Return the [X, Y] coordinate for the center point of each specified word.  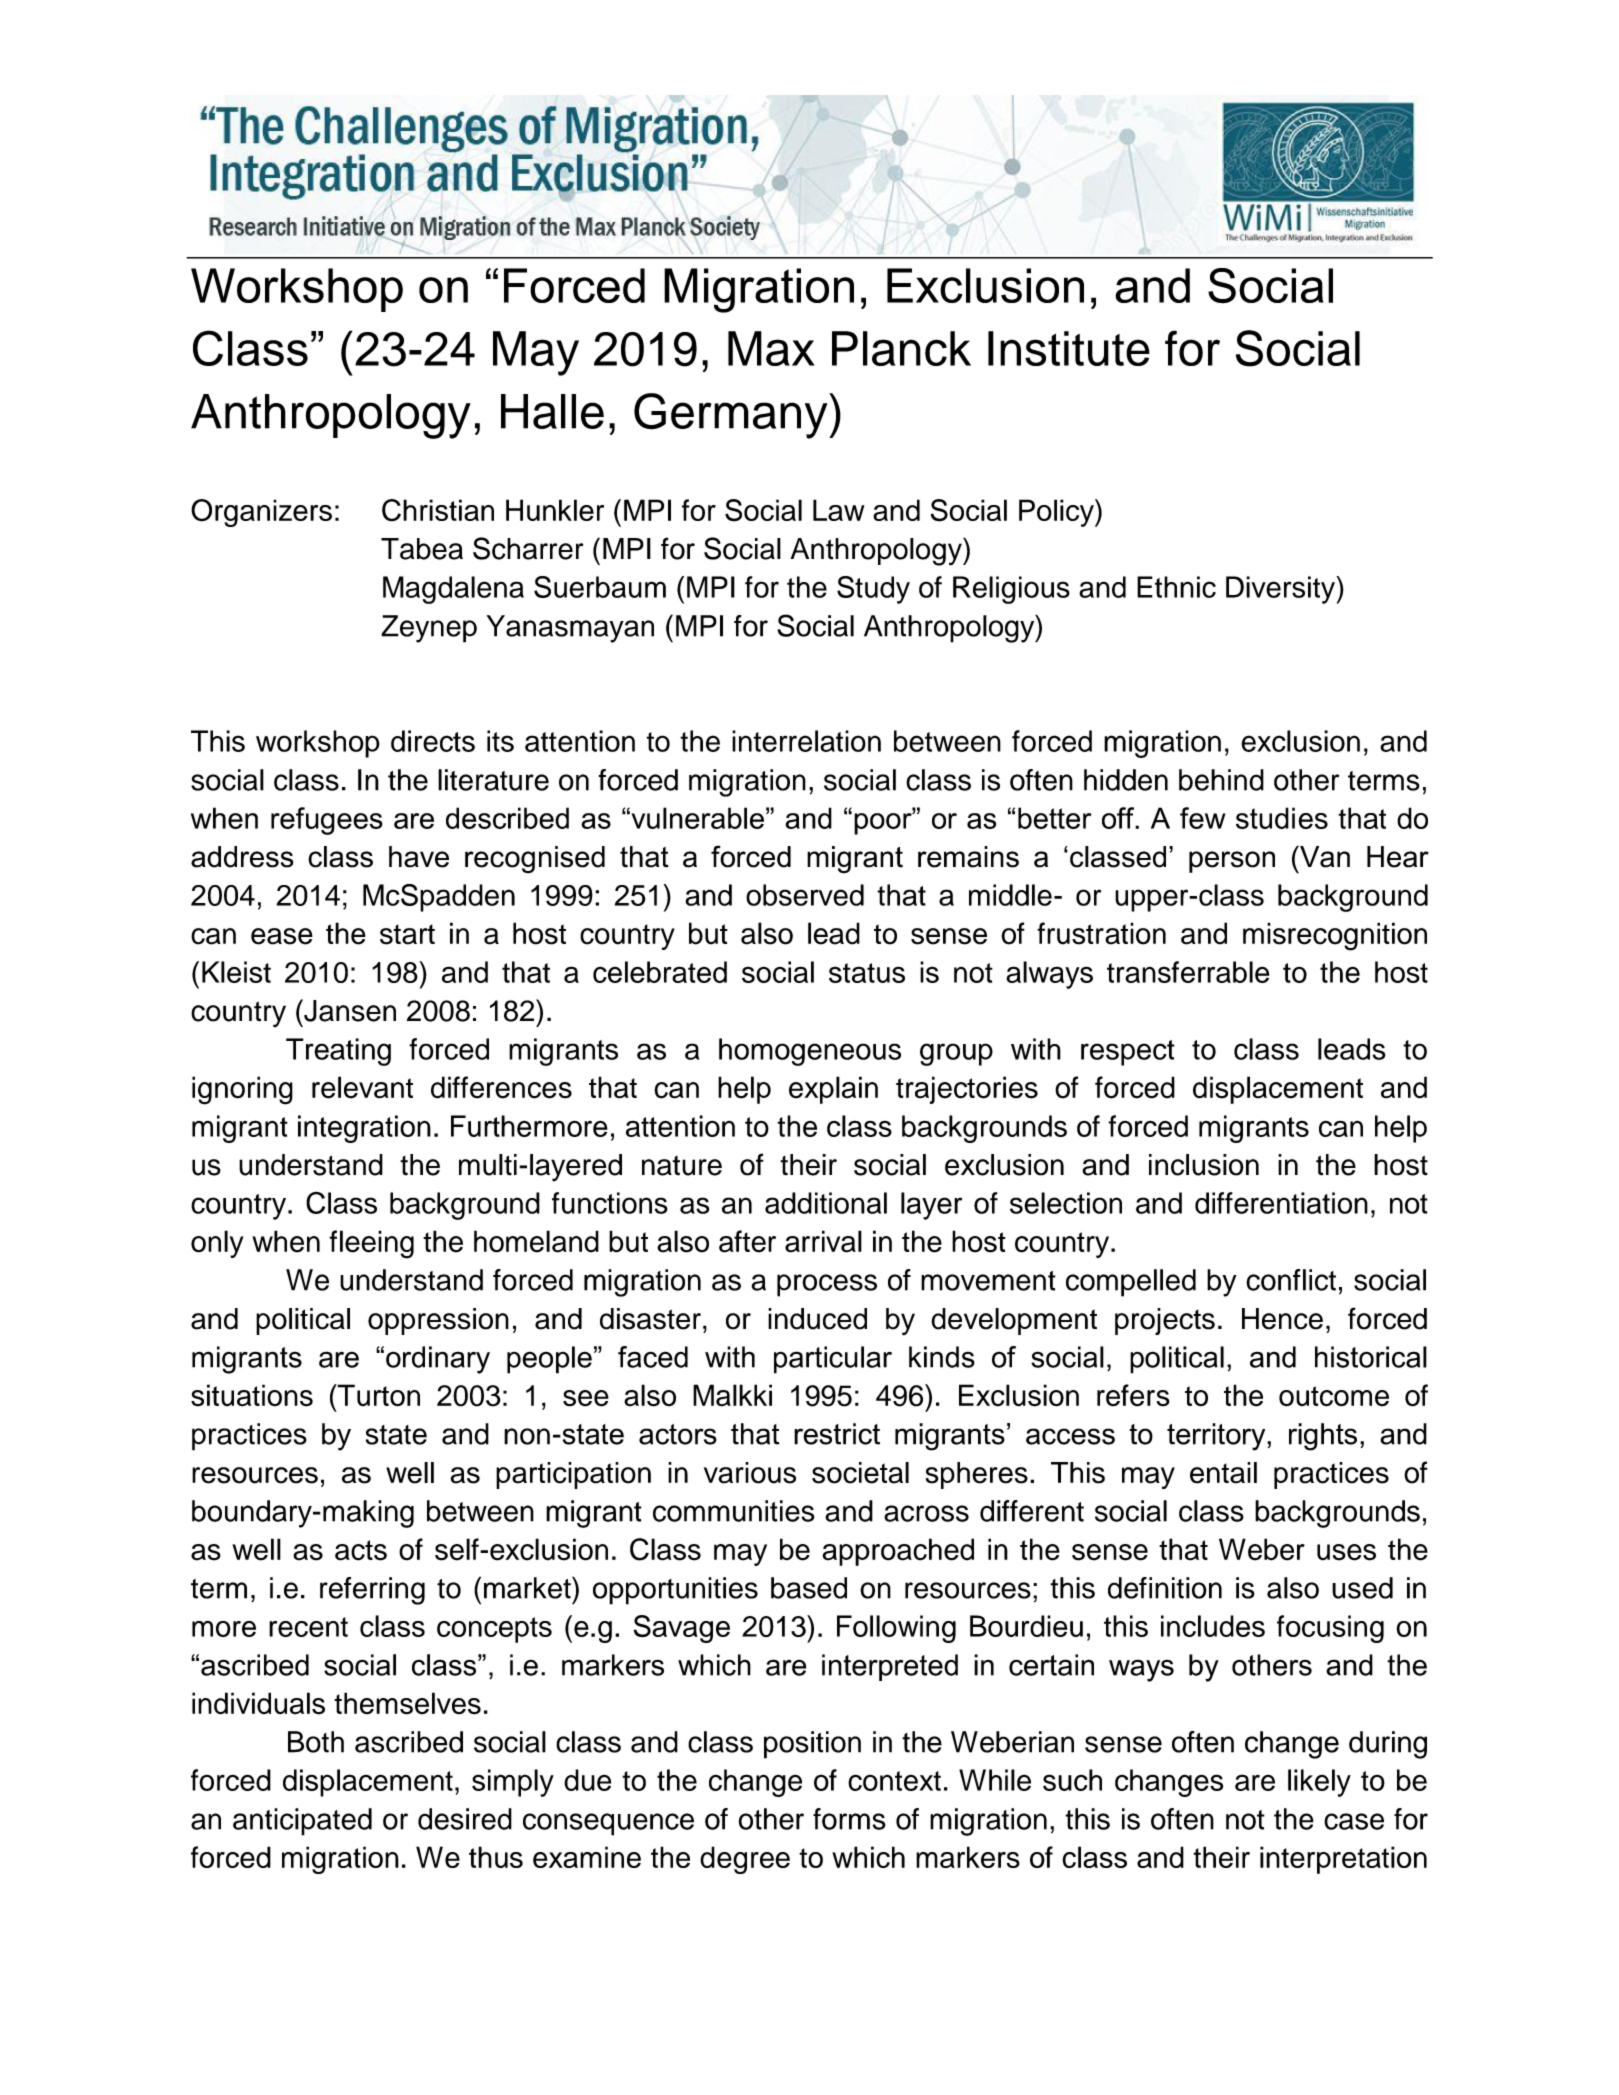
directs [433, 741]
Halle [552, 411]
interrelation [806, 741]
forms [849, 1819]
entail [1223, 1473]
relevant [362, 1087]
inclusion [1204, 1165]
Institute [1069, 348]
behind [1221, 780]
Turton [377, 1395]
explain [833, 1090]
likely [1319, 1783]
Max [771, 348]
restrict [837, 1434]
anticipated [302, 1822]
